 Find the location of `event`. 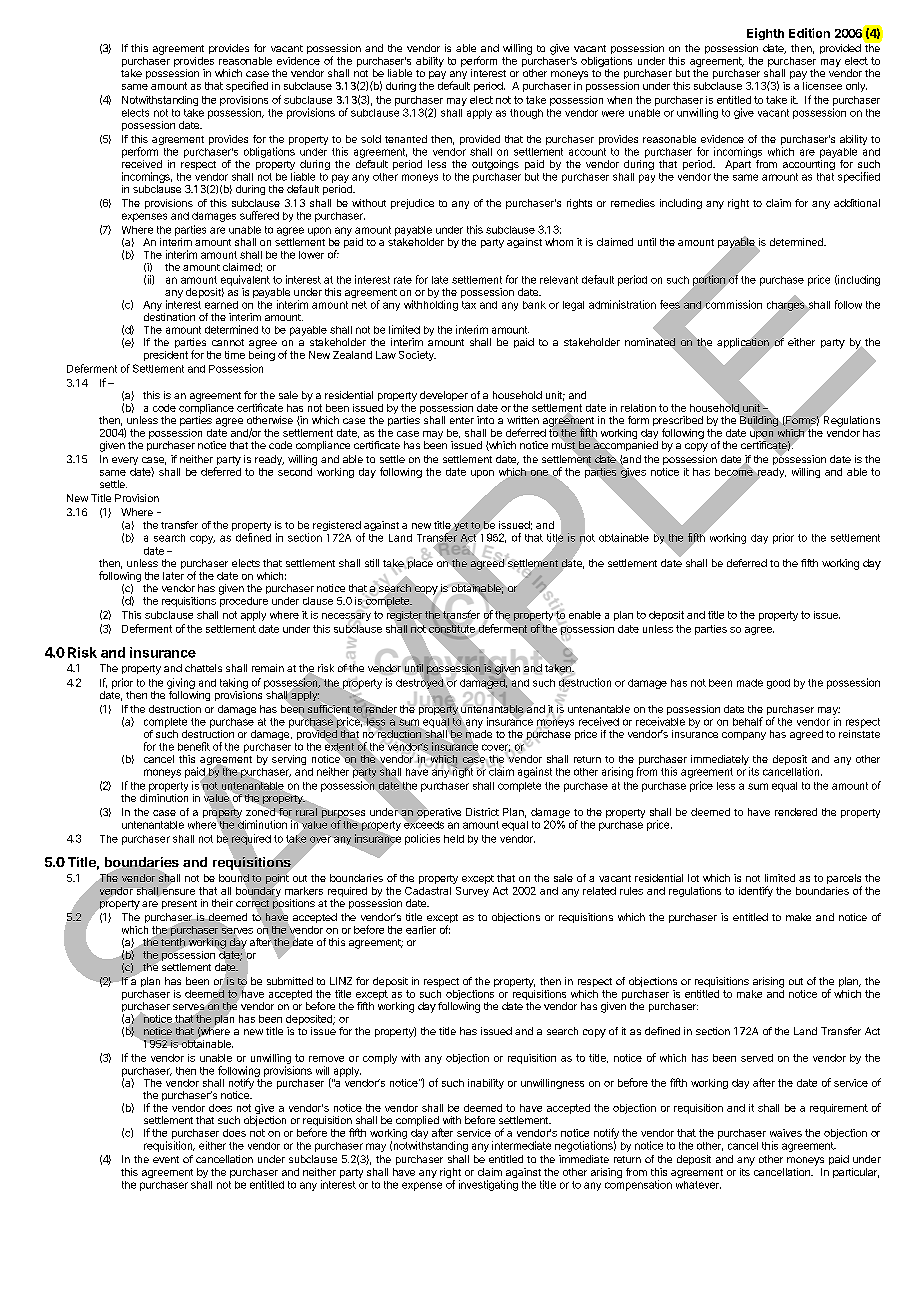

event is located at coordinates (166, 1159).
